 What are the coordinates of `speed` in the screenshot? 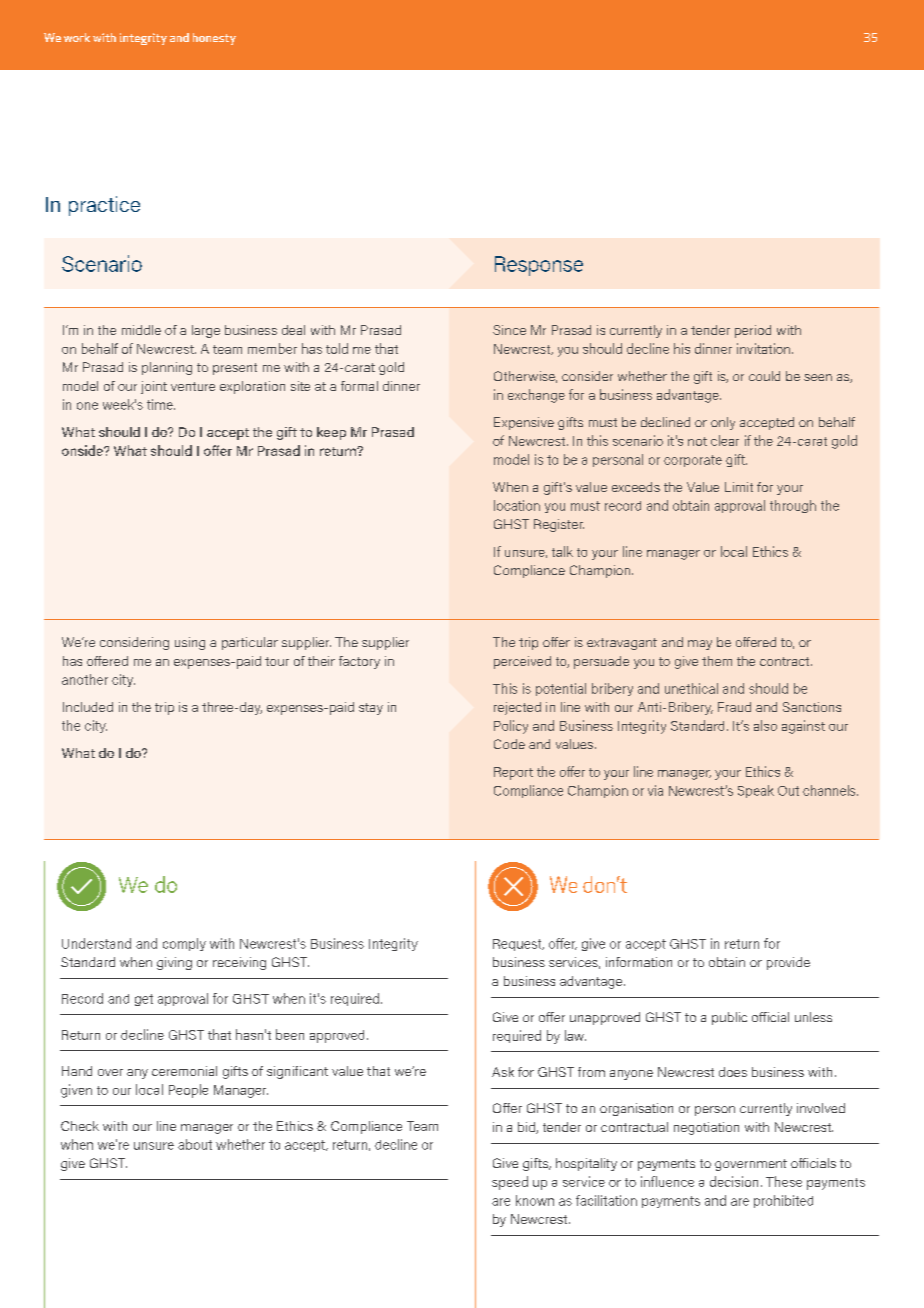 It's located at (510, 1183).
